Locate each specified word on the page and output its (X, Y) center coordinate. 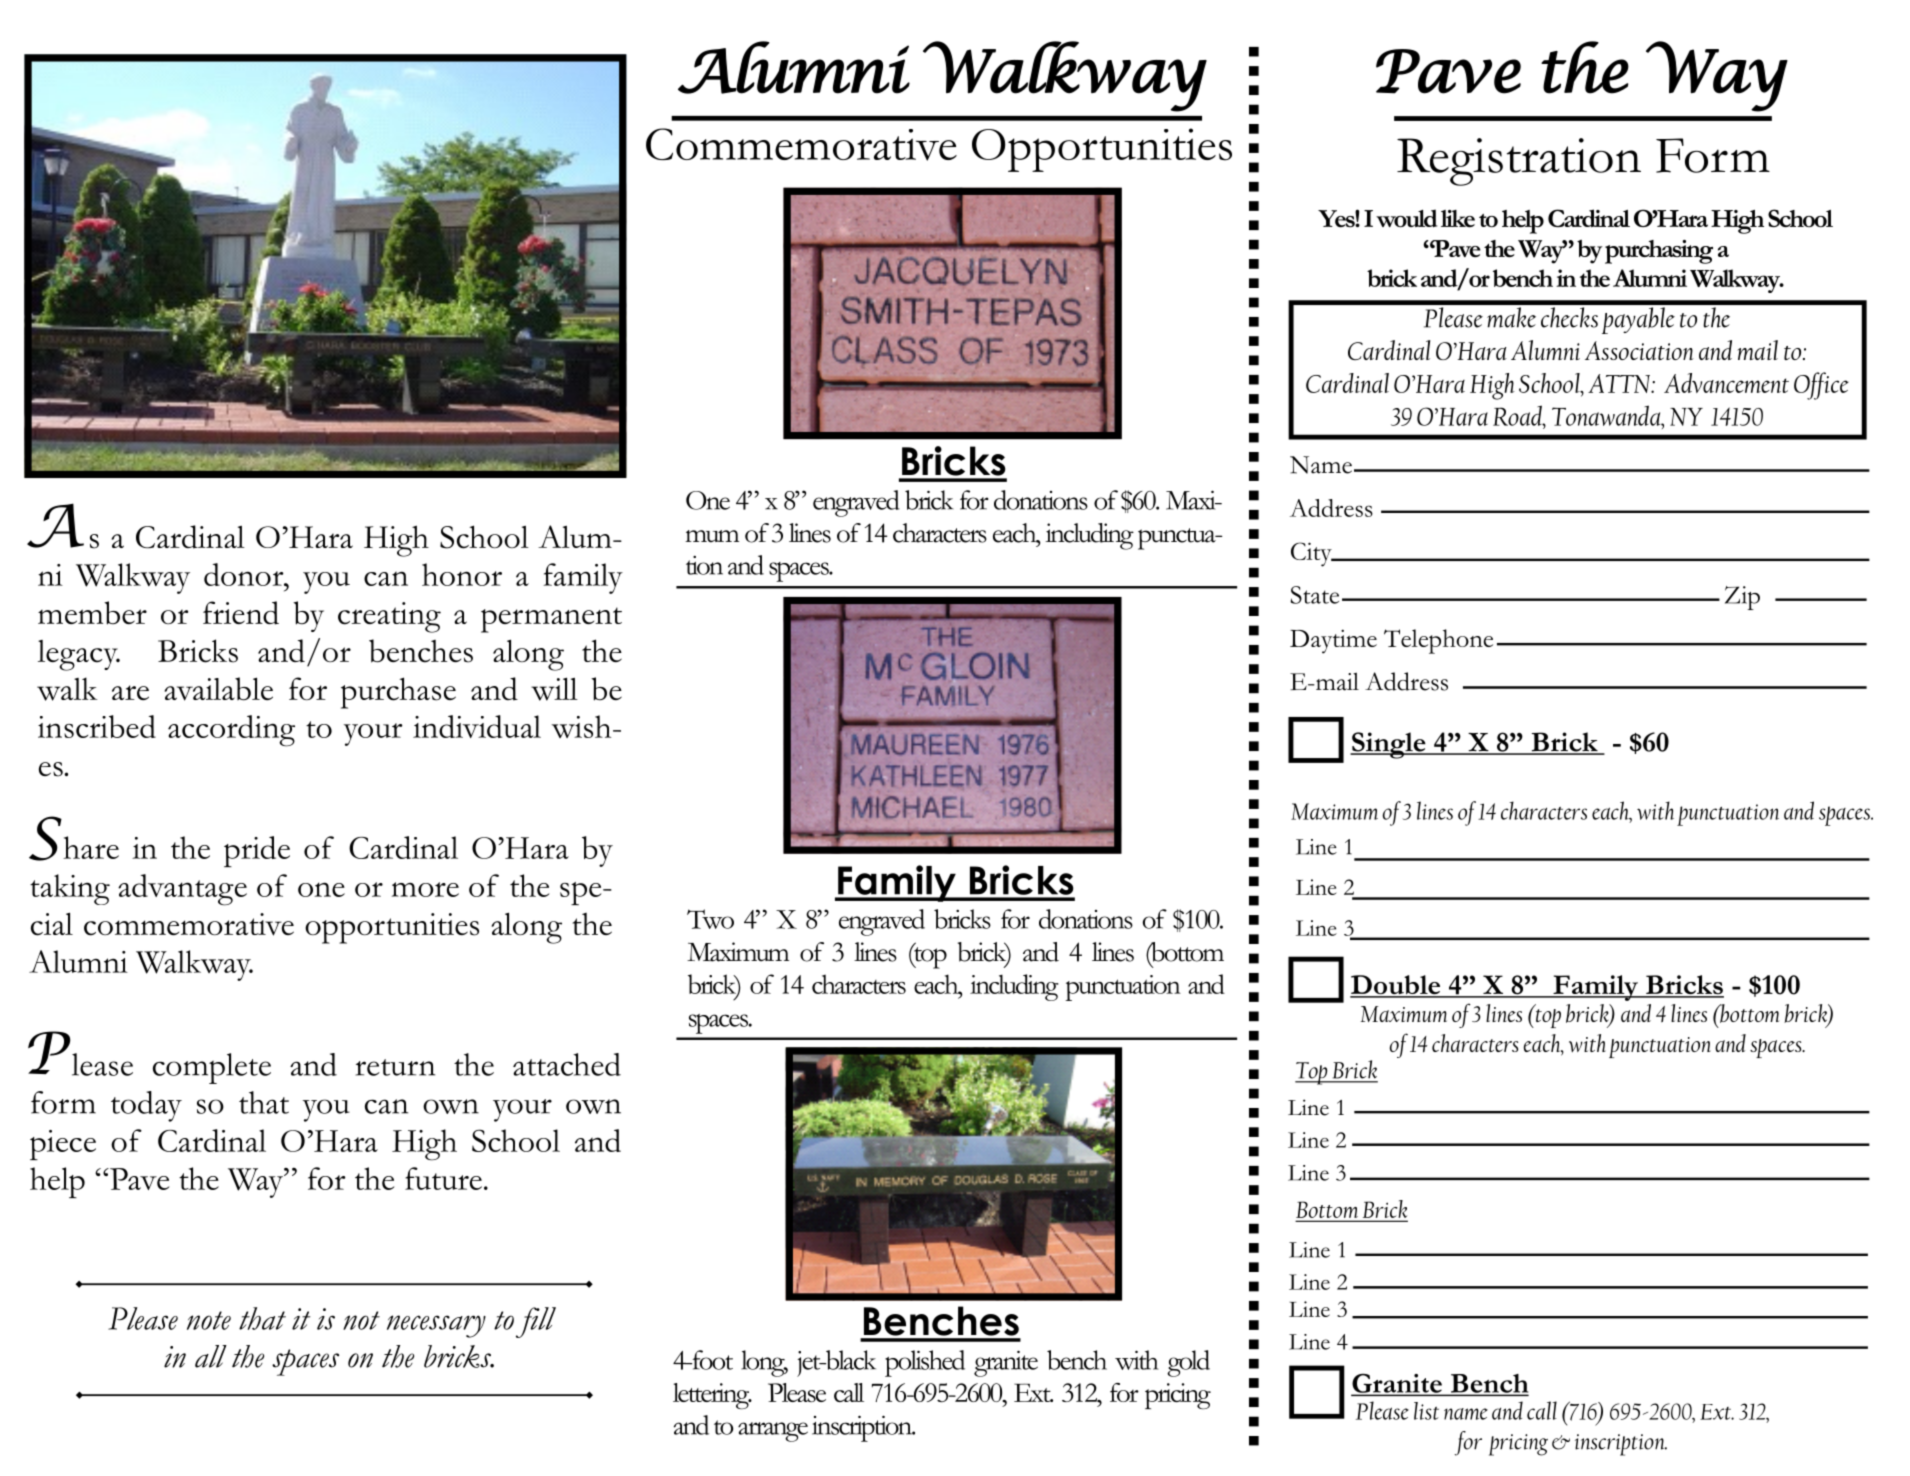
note (209, 1320)
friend (241, 613)
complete (212, 1068)
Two (710, 919)
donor (245, 574)
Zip (1742, 598)
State (1314, 595)
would (1406, 218)
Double (1396, 986)
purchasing (1659, 252)
